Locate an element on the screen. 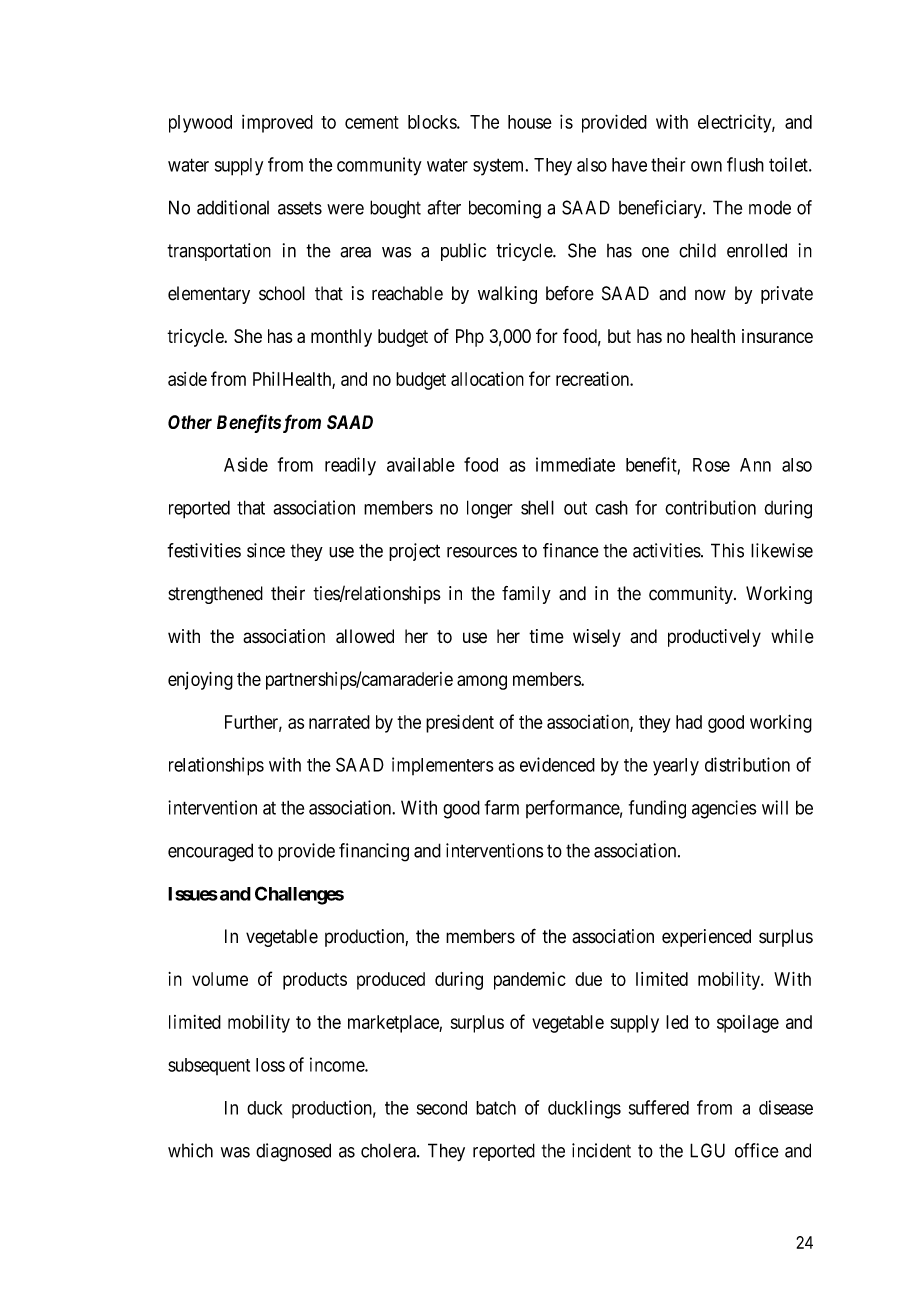  pandemic is located at coordinates (530, 981).
